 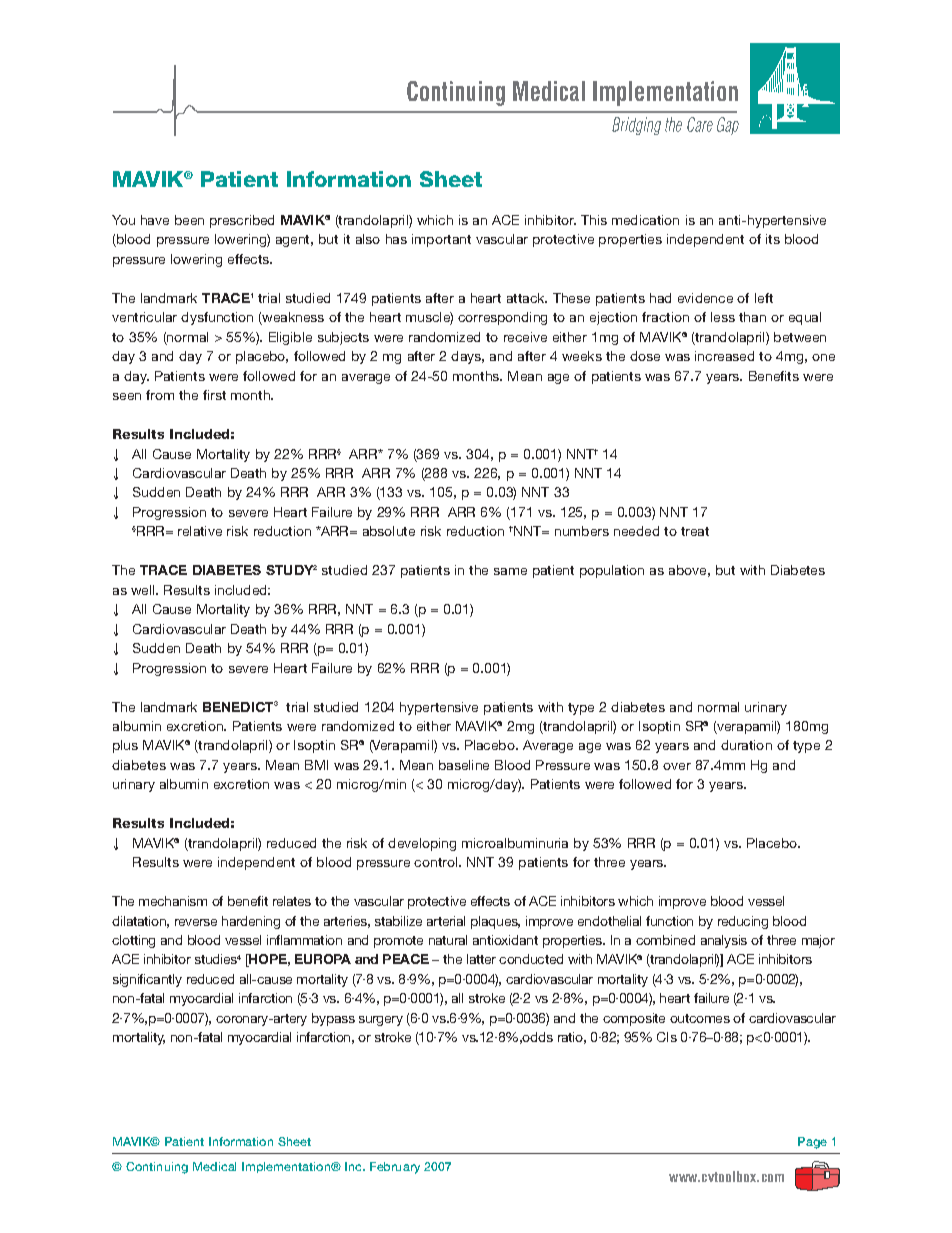 I want to click on February, so click(x=395, y=1168).
